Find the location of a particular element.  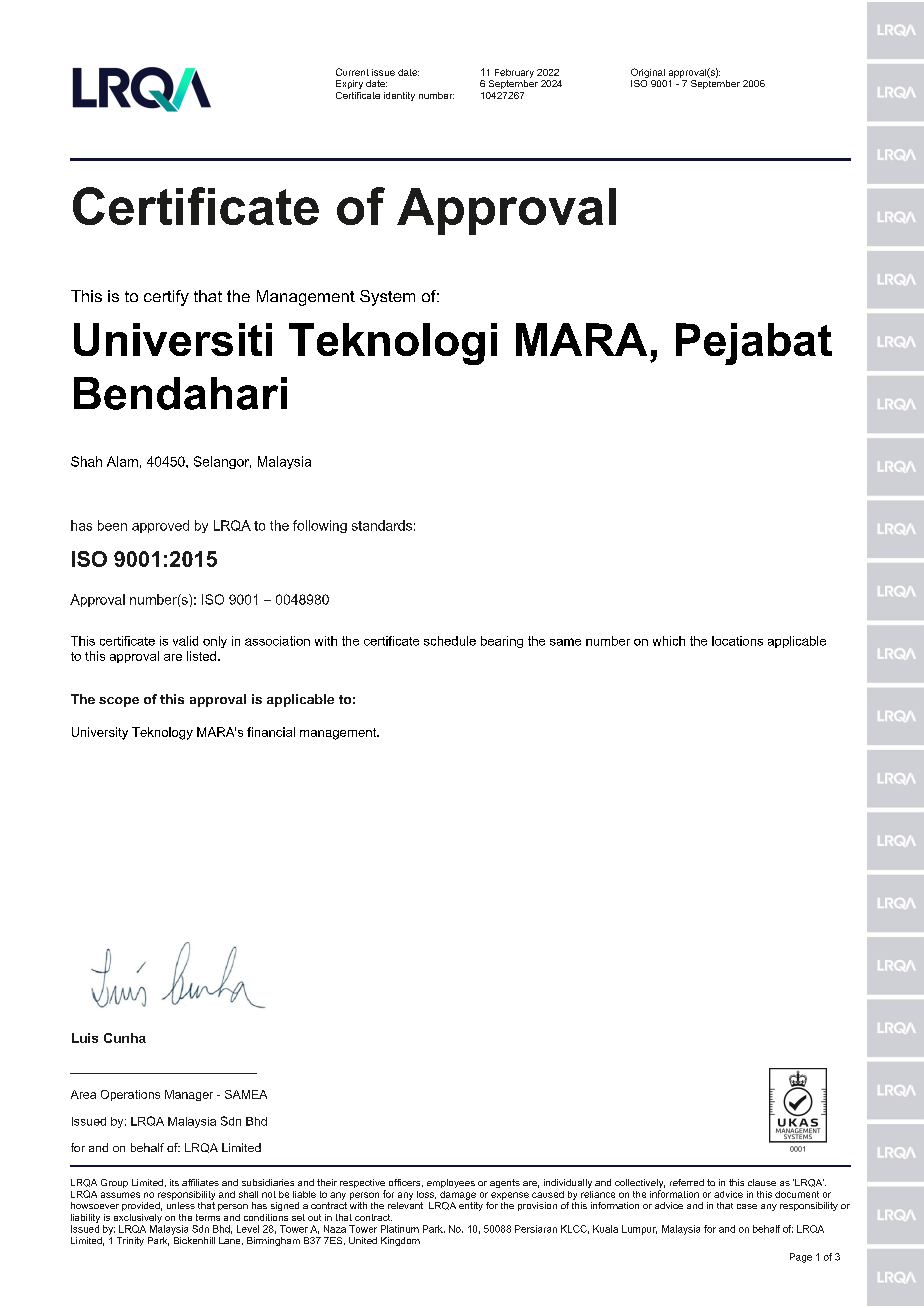

Original is located at coordinates (648, 73).
